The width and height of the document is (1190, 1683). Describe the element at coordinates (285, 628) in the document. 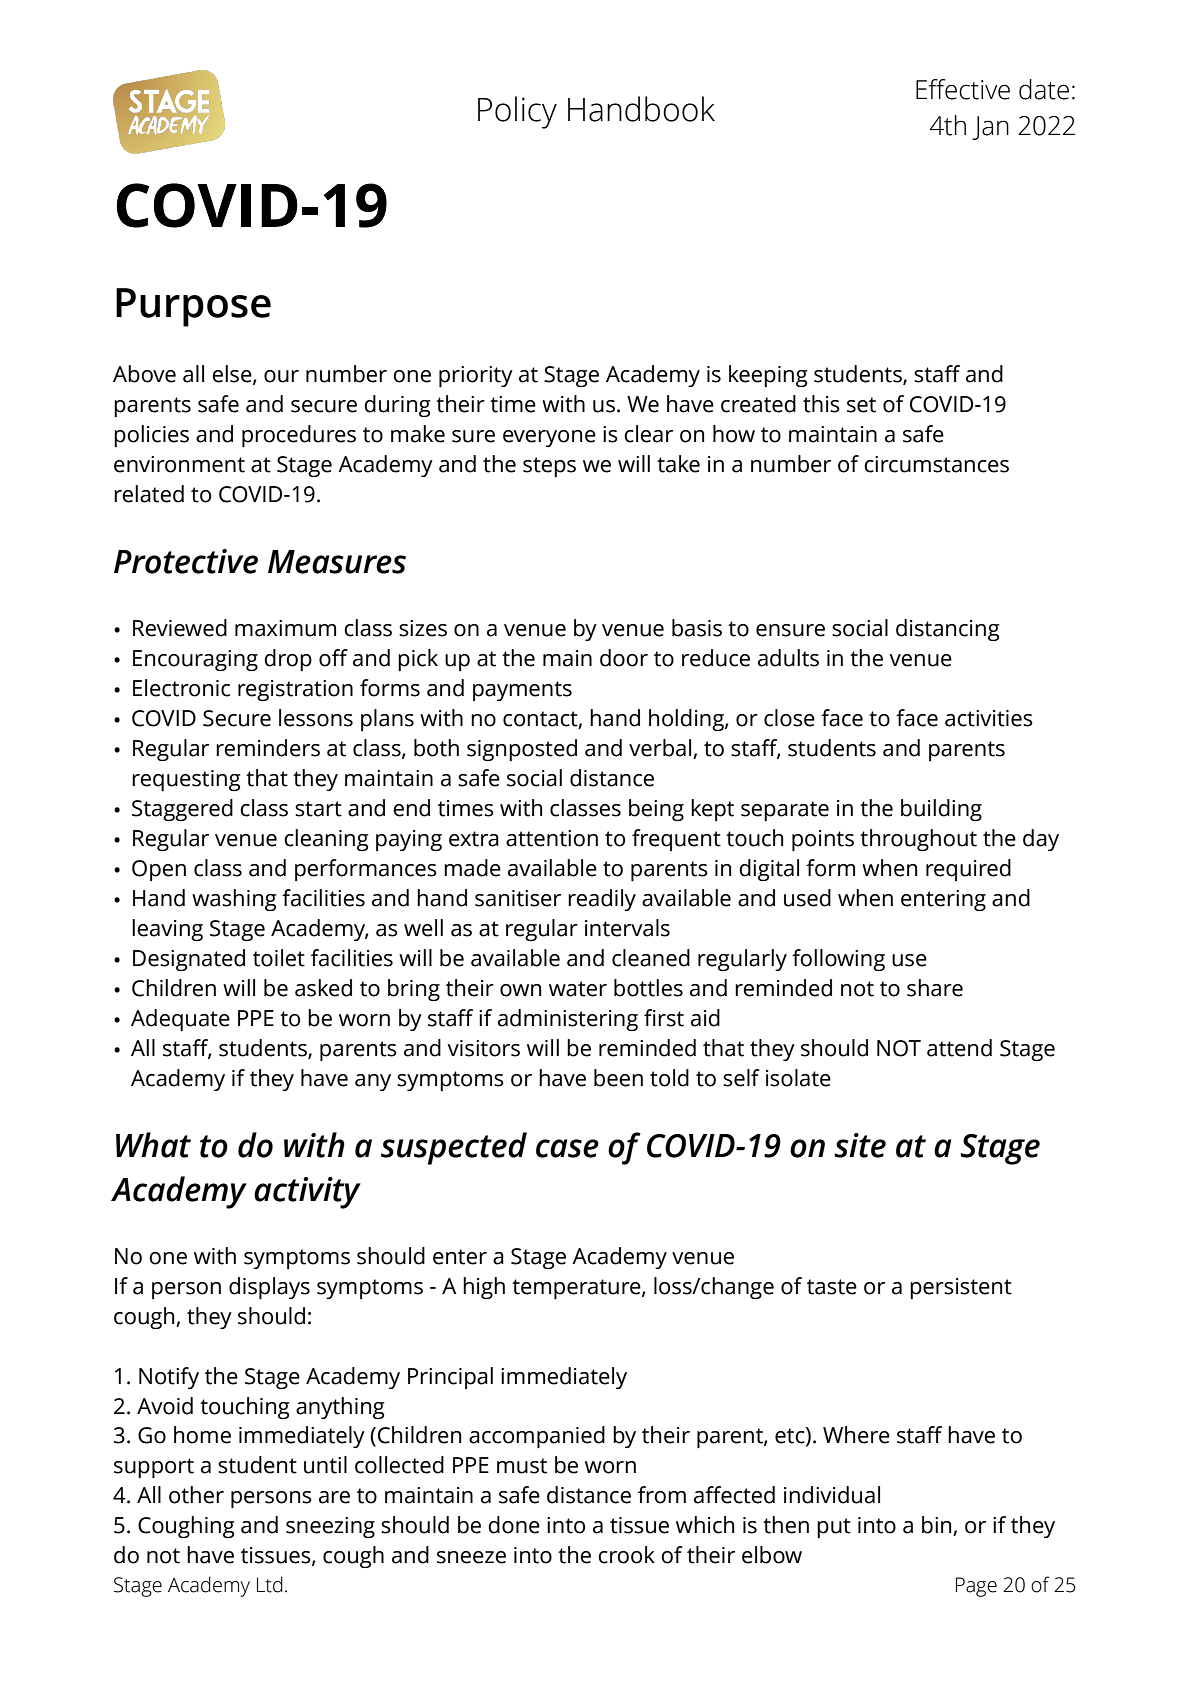

I see `maximum` at that location.
